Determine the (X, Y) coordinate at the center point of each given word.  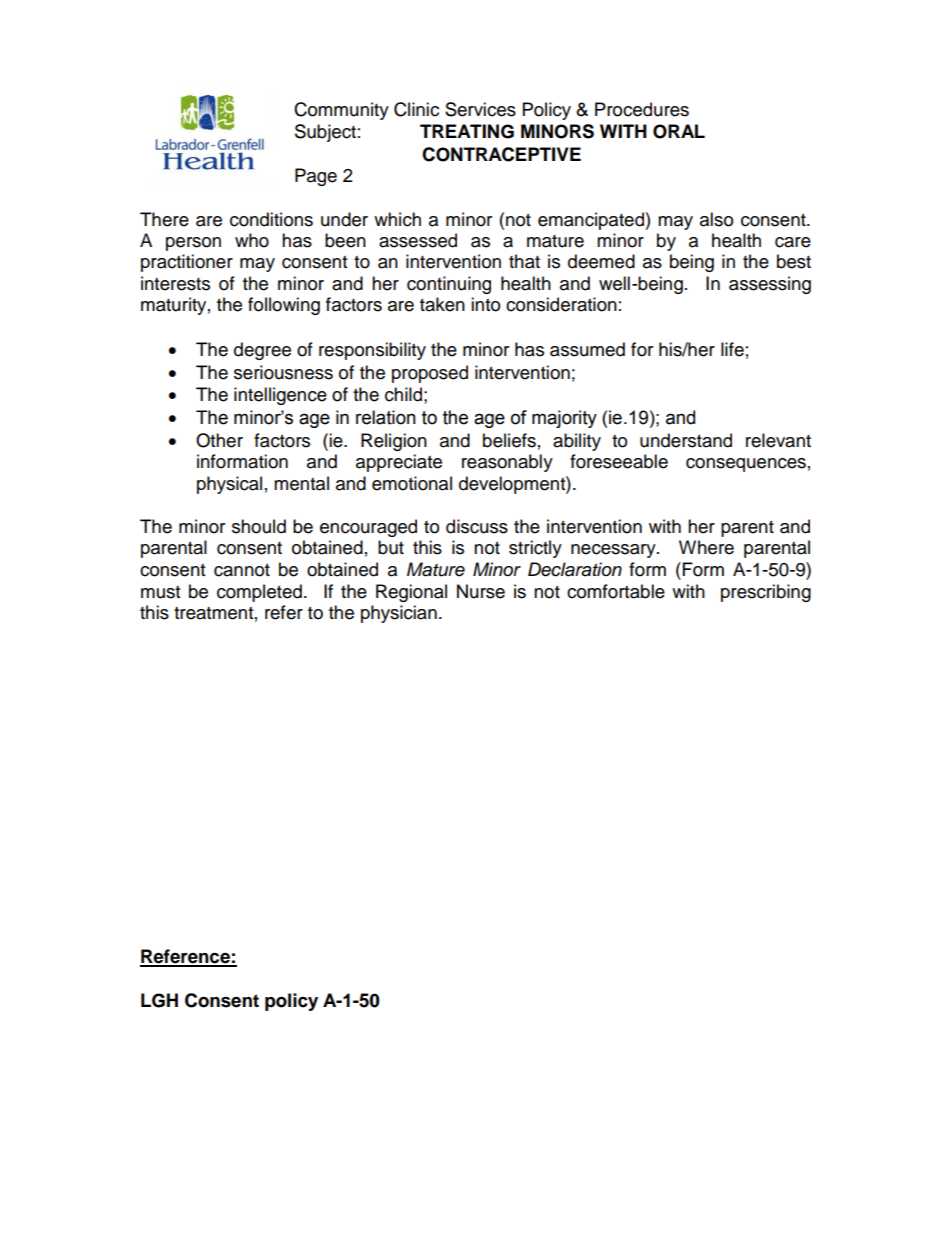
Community (341, 111)
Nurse (481, 591)
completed (259, 593)
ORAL (679, 131)
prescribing (766, 593)
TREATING (467, 131)
